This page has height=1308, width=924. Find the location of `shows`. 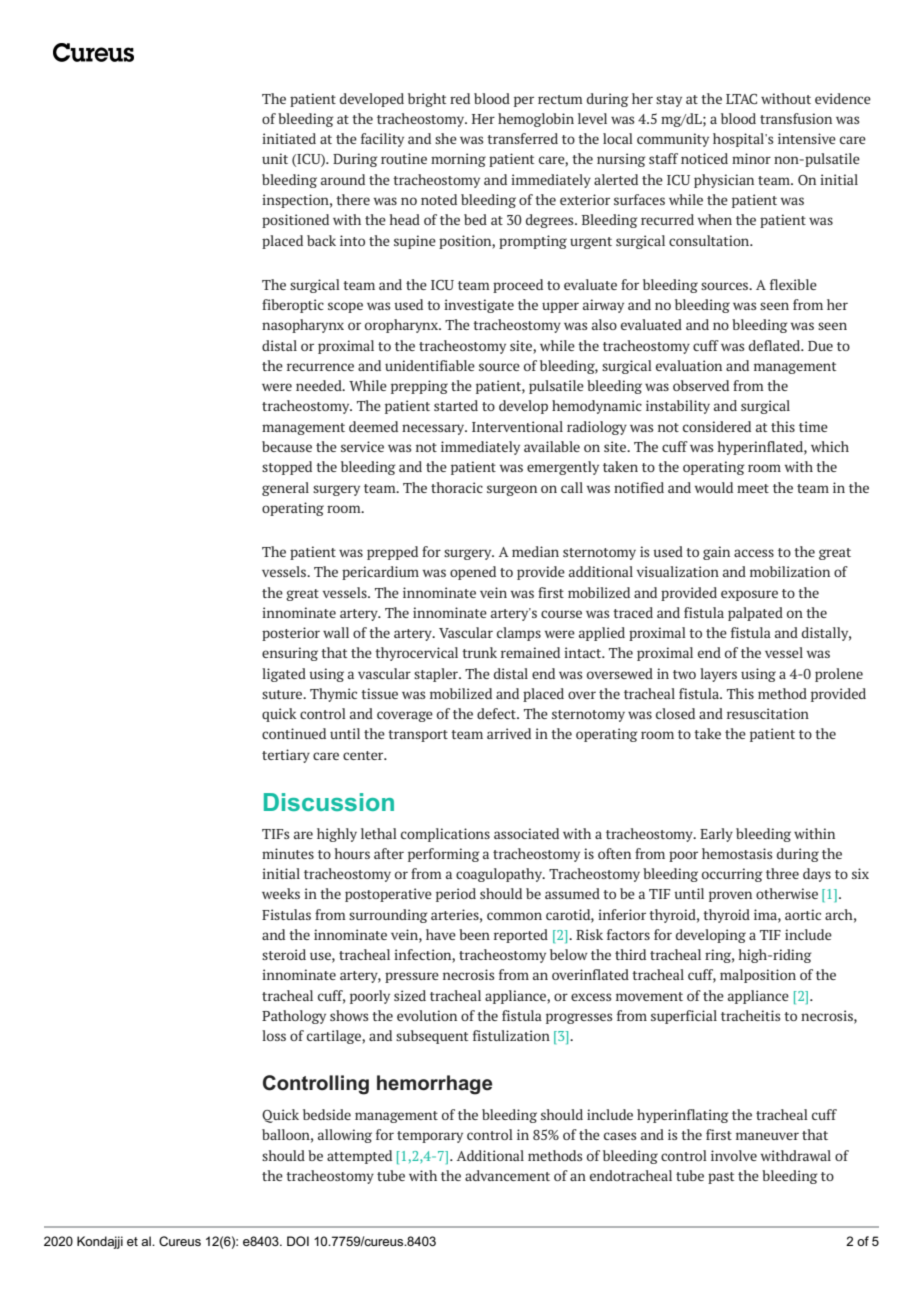

shows is located at coordinates (349, 1015).
